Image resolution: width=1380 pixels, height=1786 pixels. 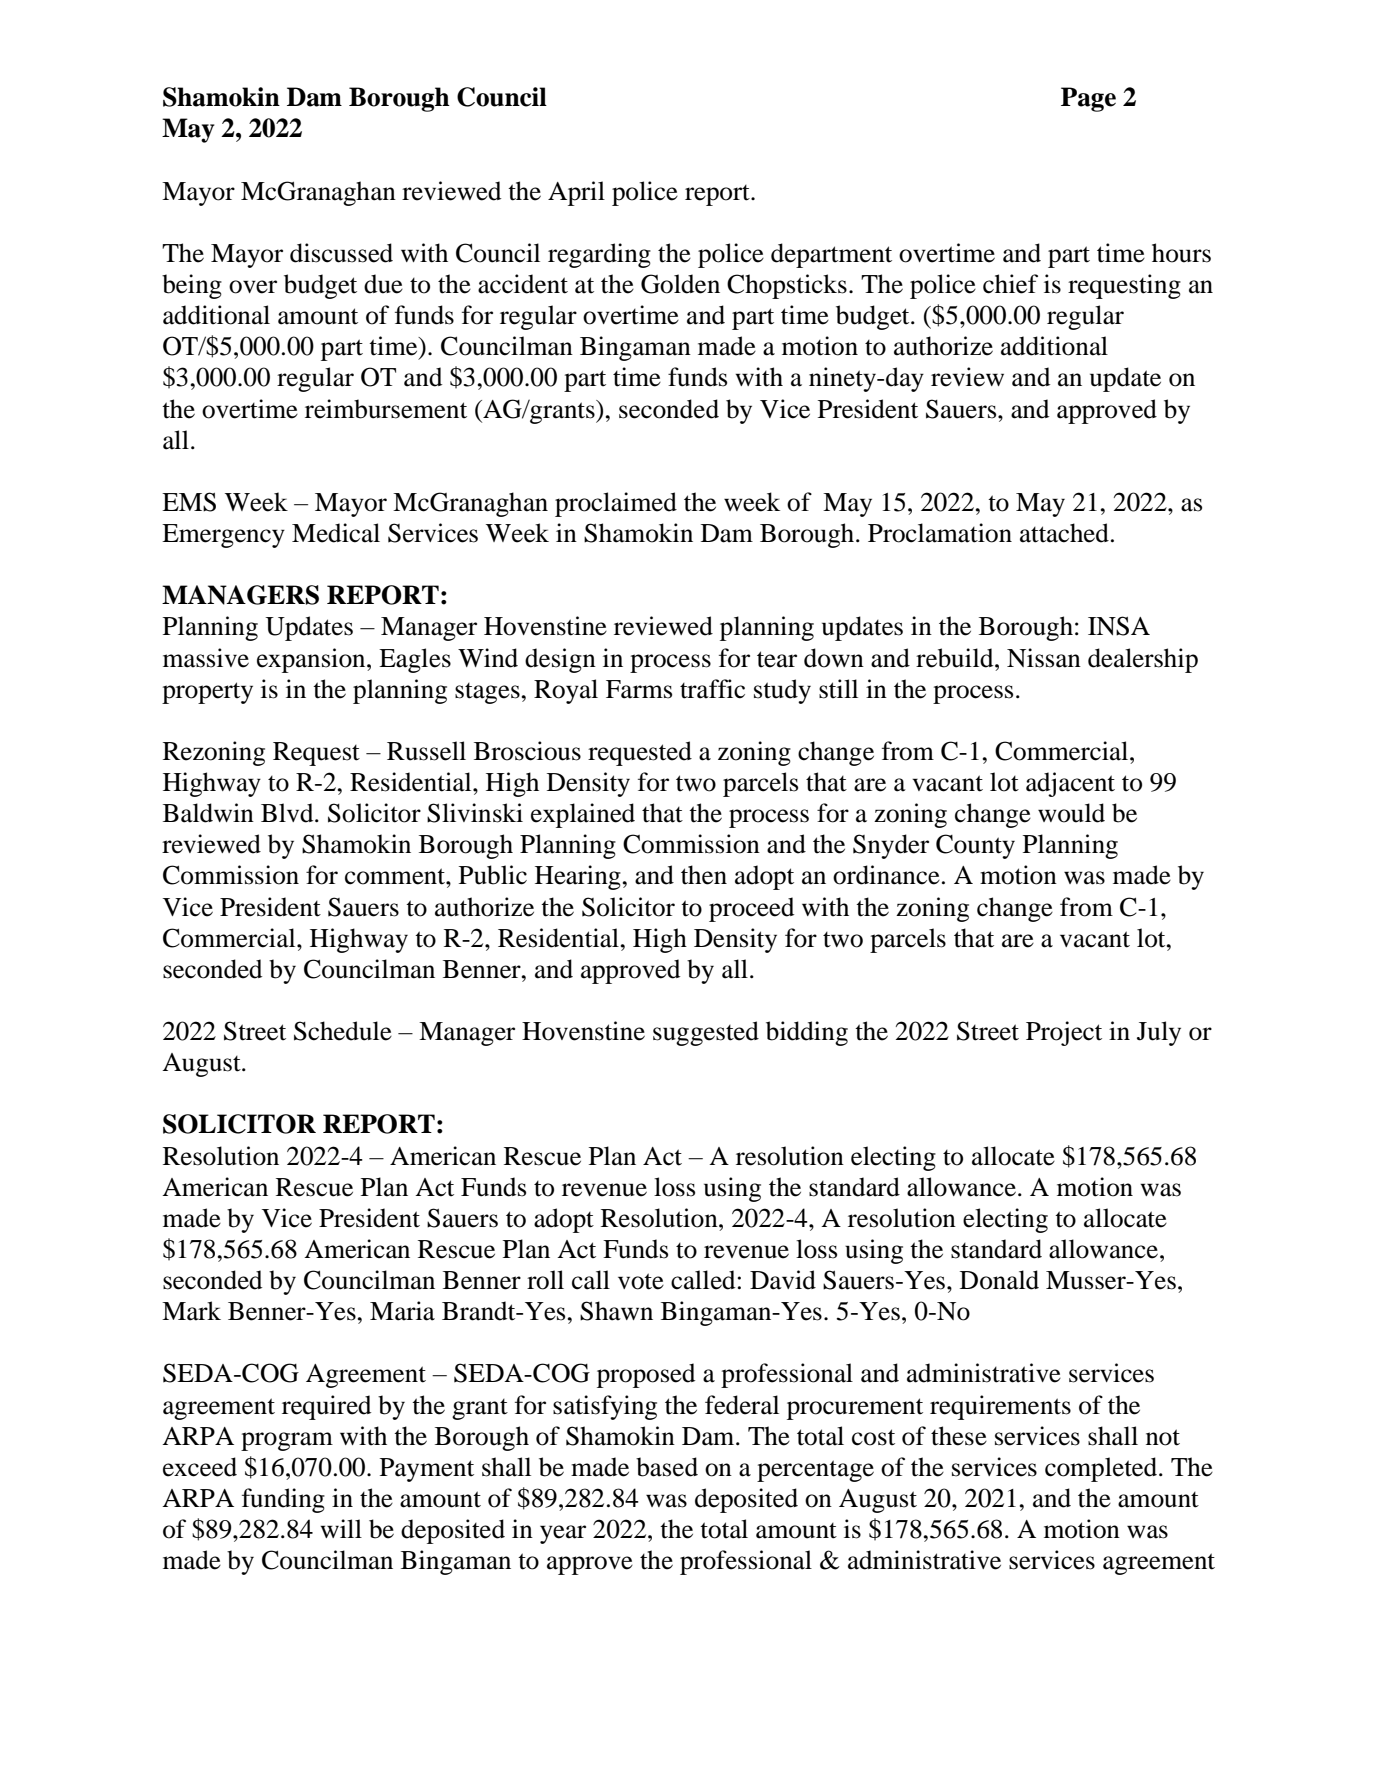 What do you see at coordinates (386, 409) in the screenshot?
I see `reimbursement` at bounding box center [386, 409].
